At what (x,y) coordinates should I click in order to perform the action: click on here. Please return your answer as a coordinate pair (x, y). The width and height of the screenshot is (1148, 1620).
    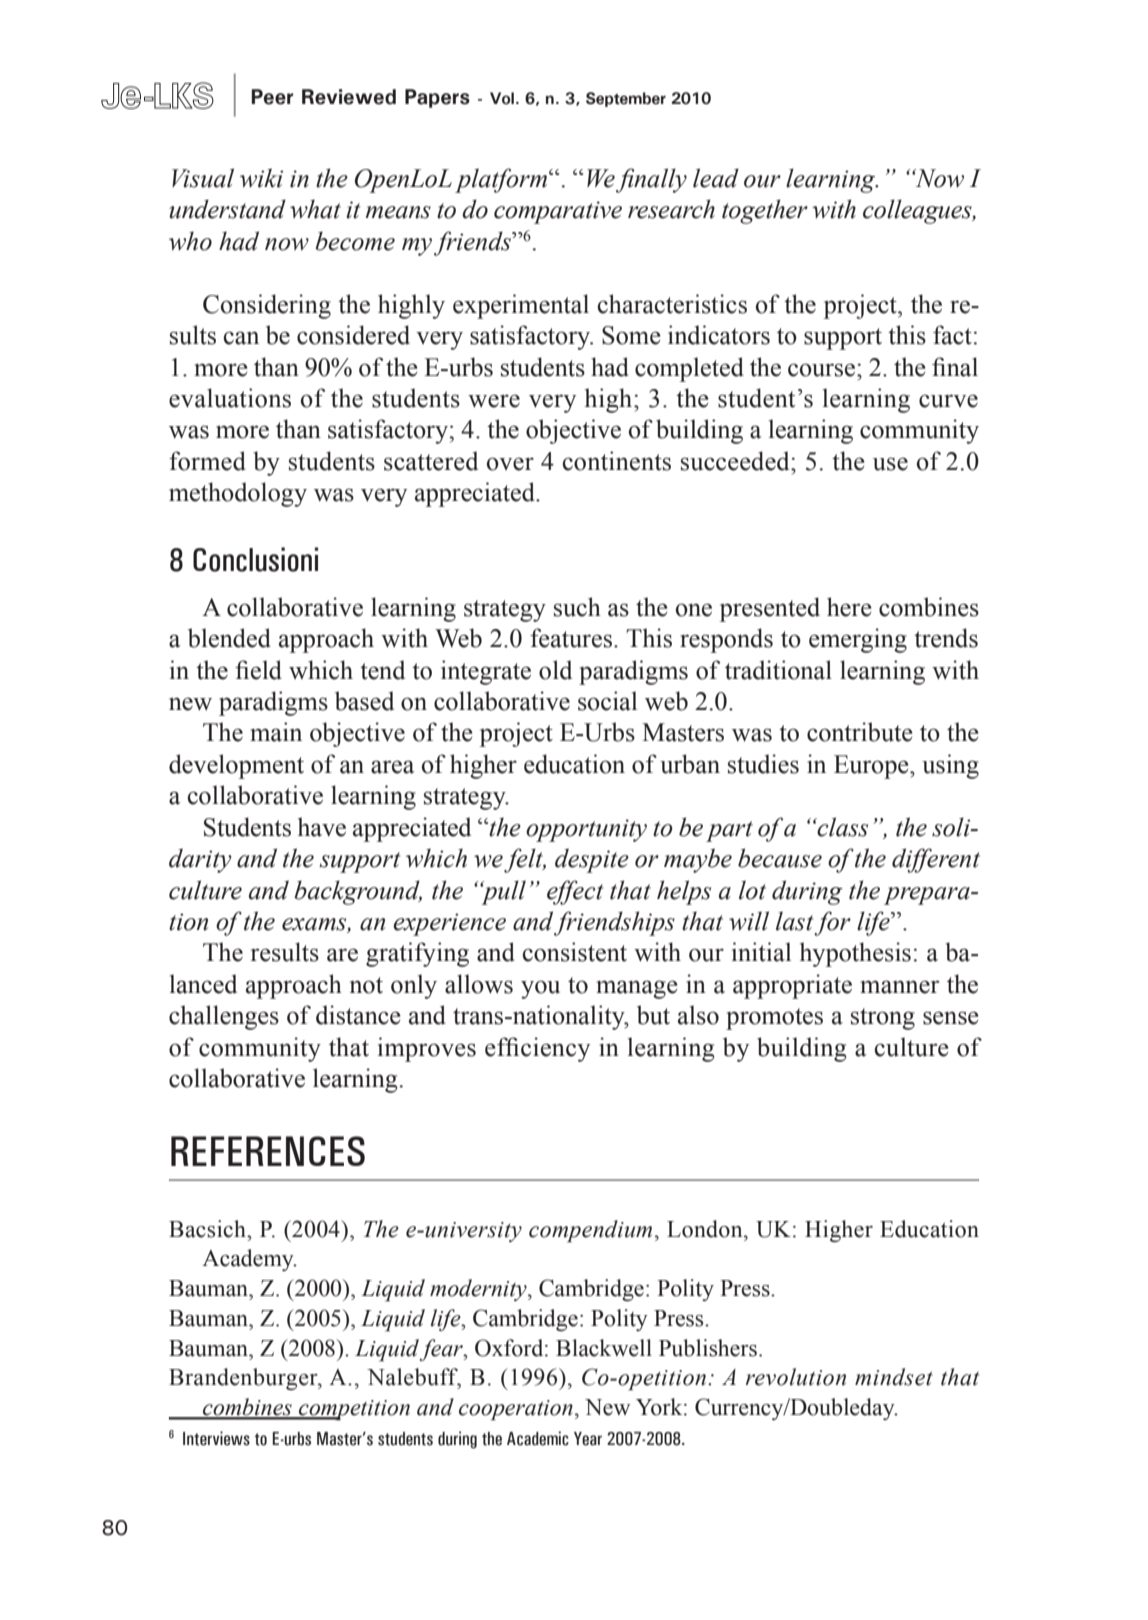
    Looking at the image, I should click on (849, 607).
